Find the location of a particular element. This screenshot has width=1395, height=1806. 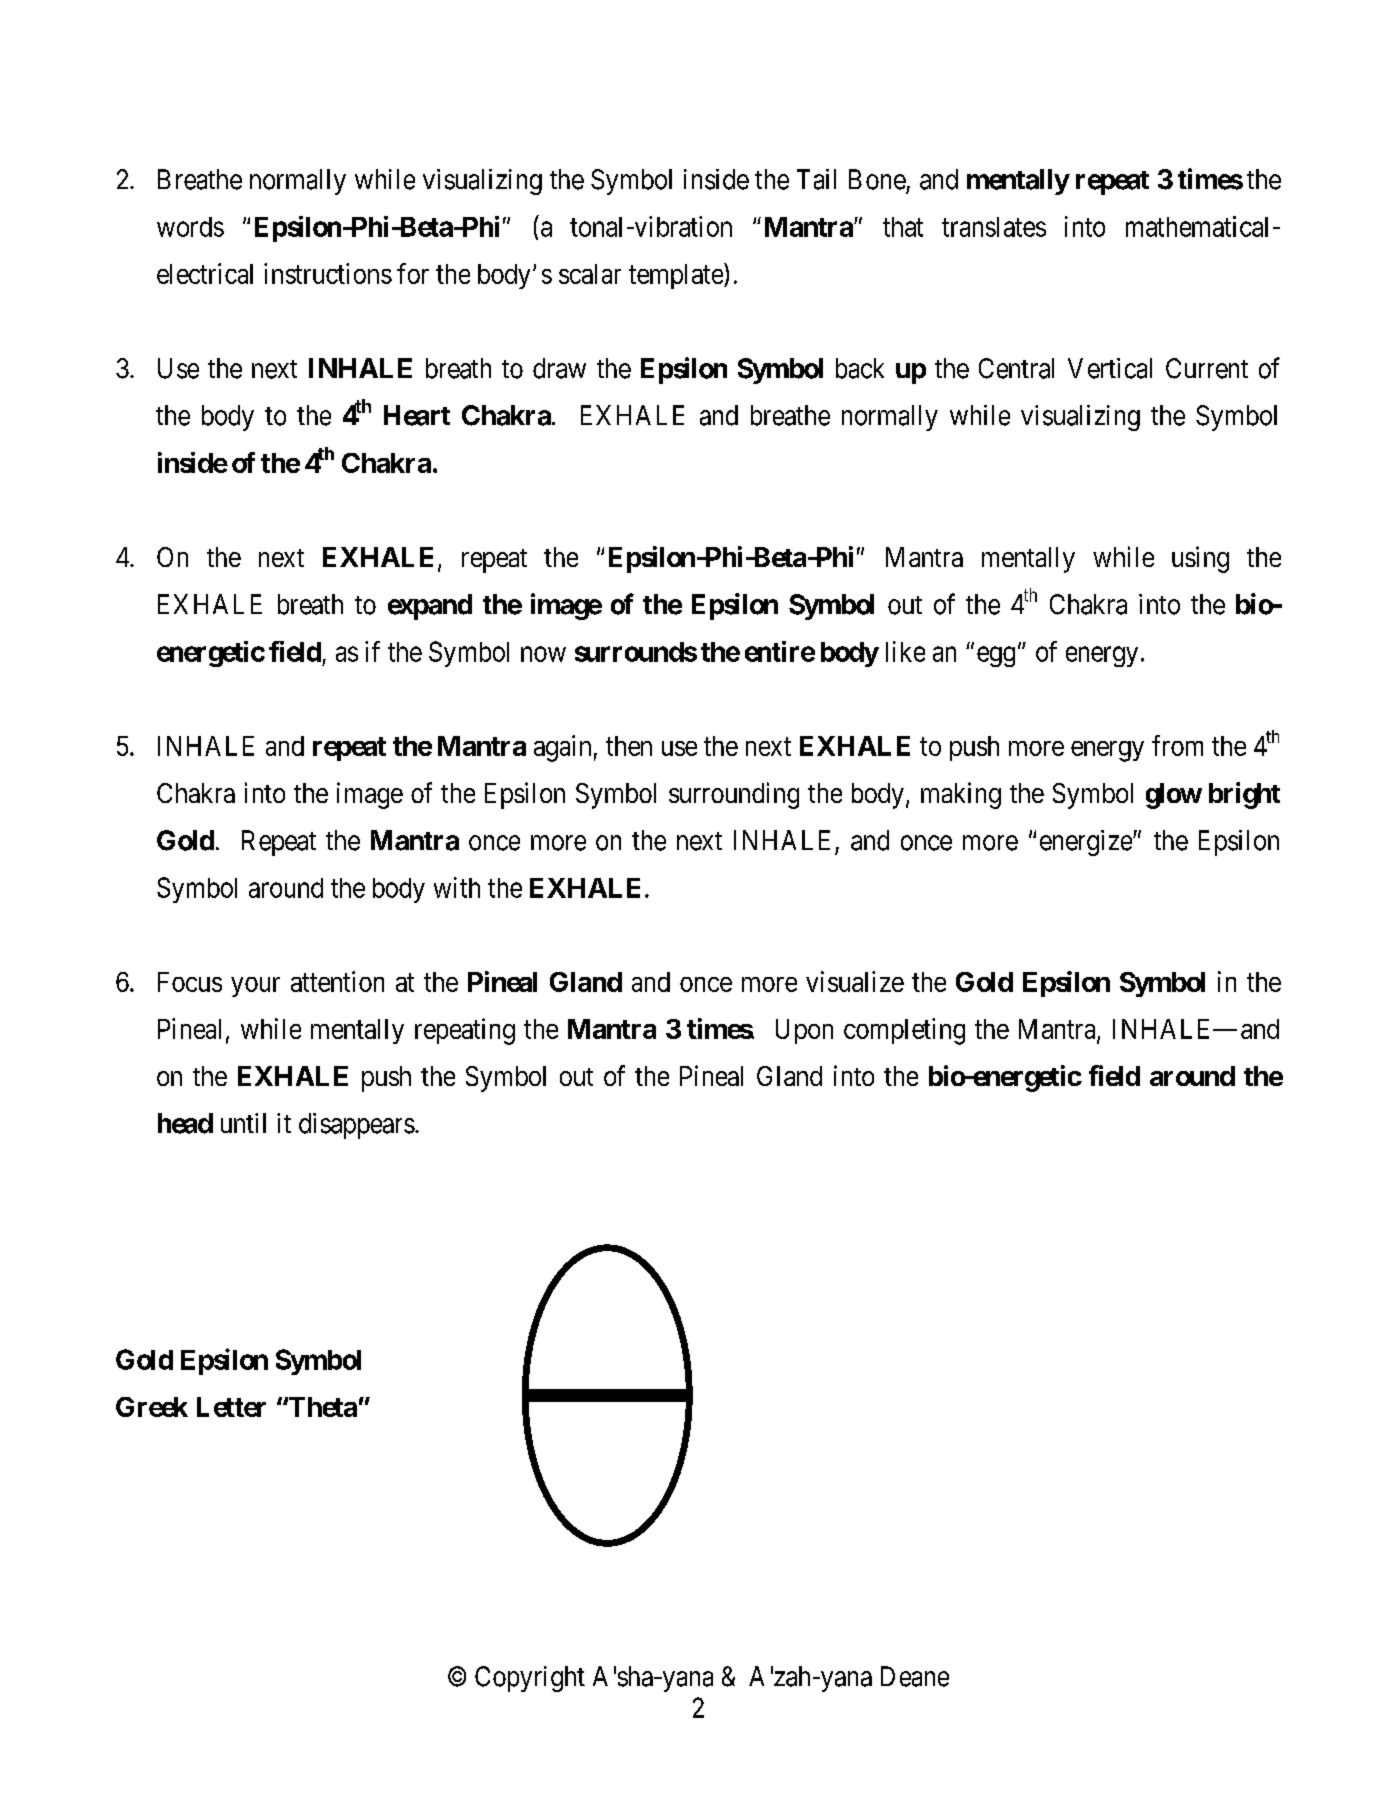

your is located at coordinates (255, 987).
